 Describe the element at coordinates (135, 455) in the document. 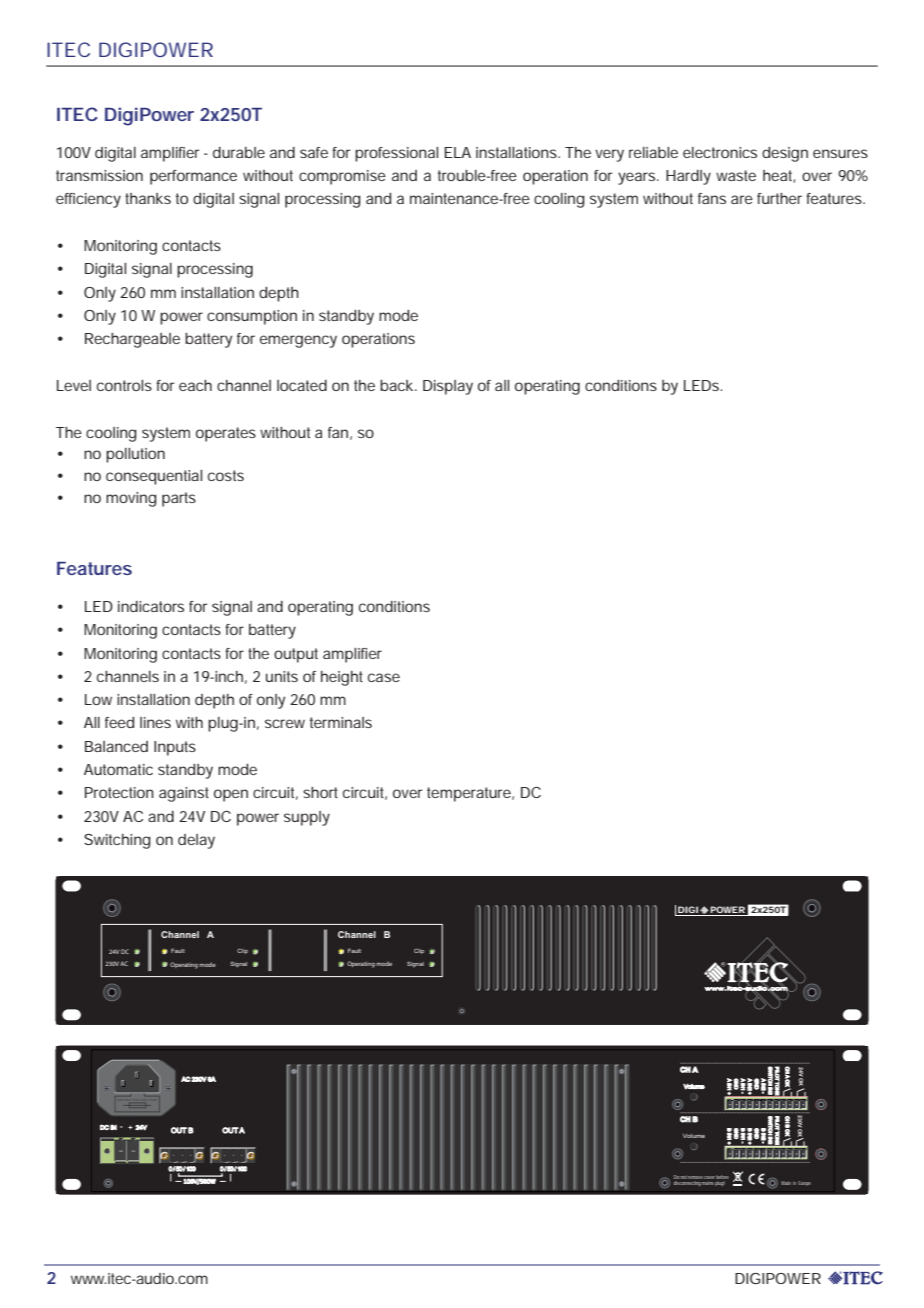

I see `pollution` at that location.
